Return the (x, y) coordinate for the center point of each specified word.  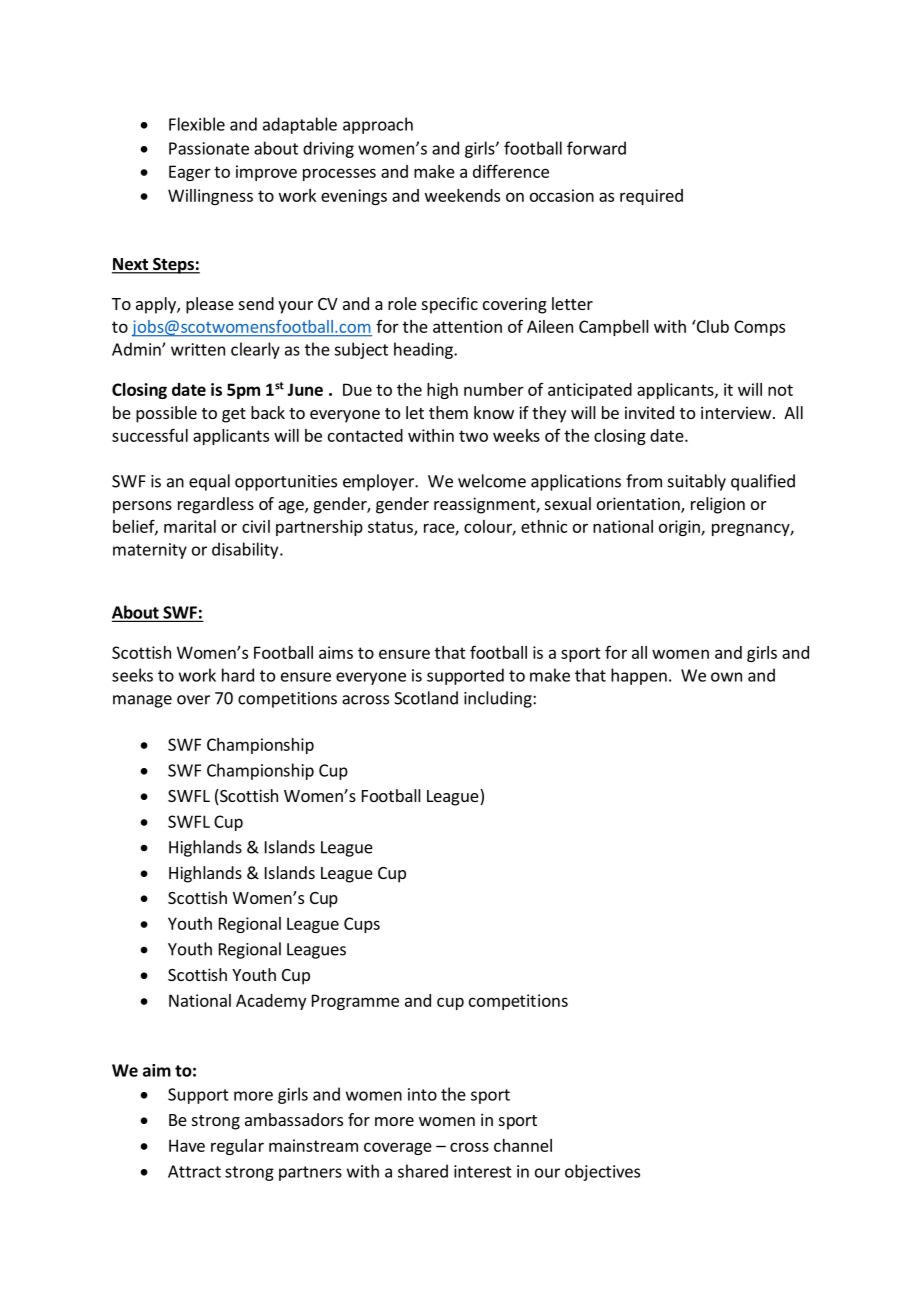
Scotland (426, 698)
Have (187, 1145)
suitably (697, 482)
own (726, 677)
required (651, 197)
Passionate (209, 148)
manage (142, 701)
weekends (462, 195)
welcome (492, 481)
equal (209, 482)
